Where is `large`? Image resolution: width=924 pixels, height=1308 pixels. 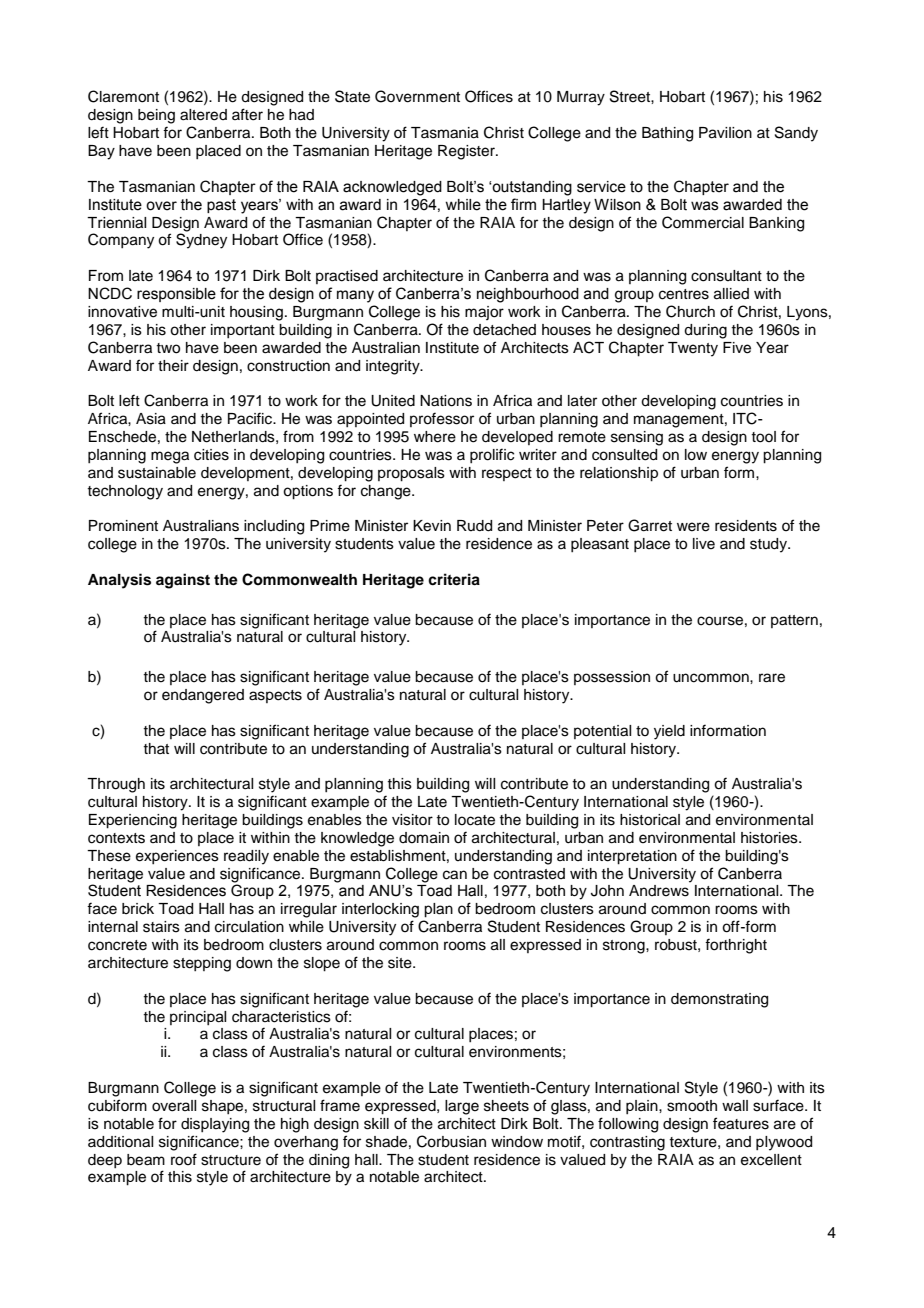
large is located at coordinates (462, 1107).
